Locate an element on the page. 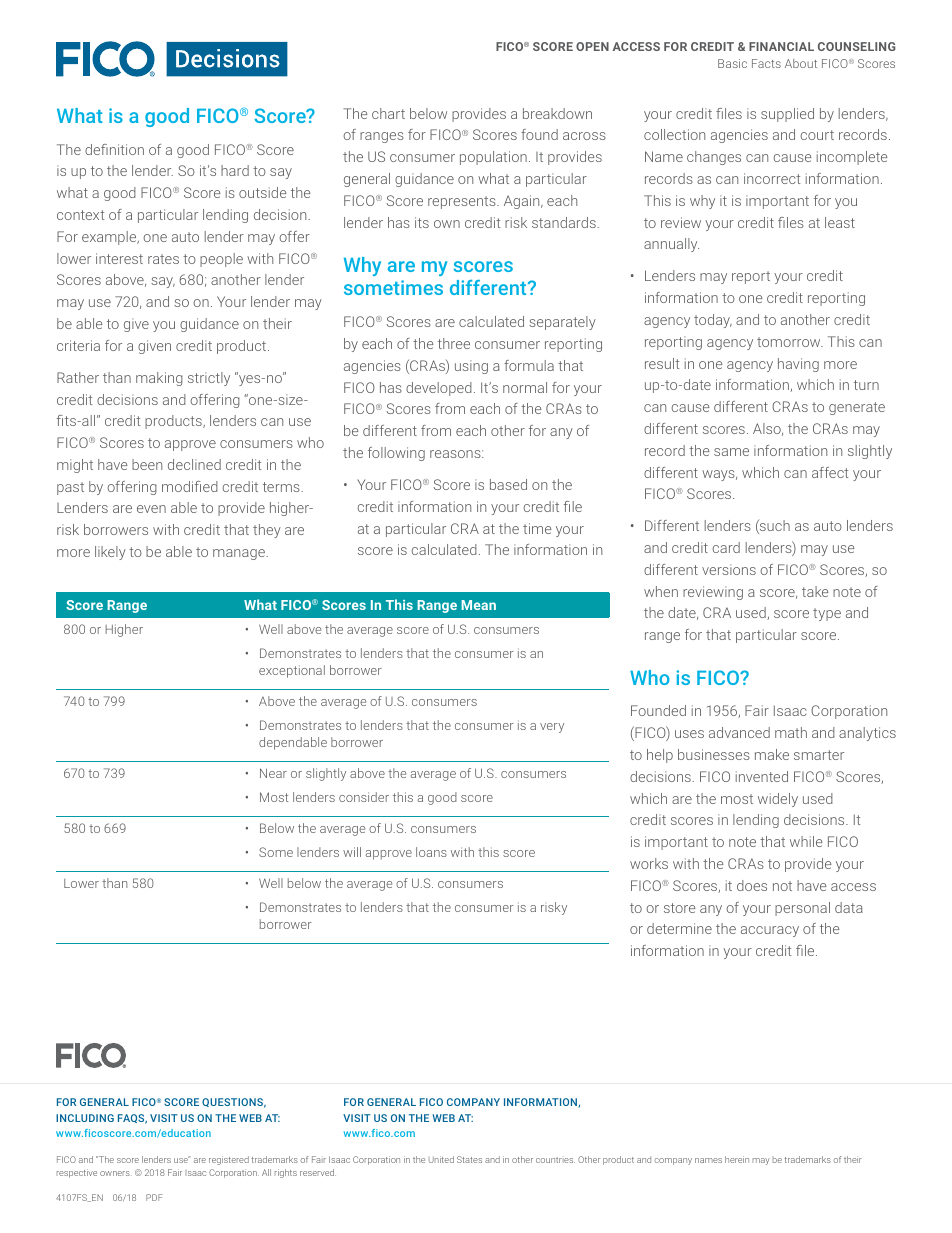 This page has height=1233, width=952. Facts is located at coordinates (766, 63).
